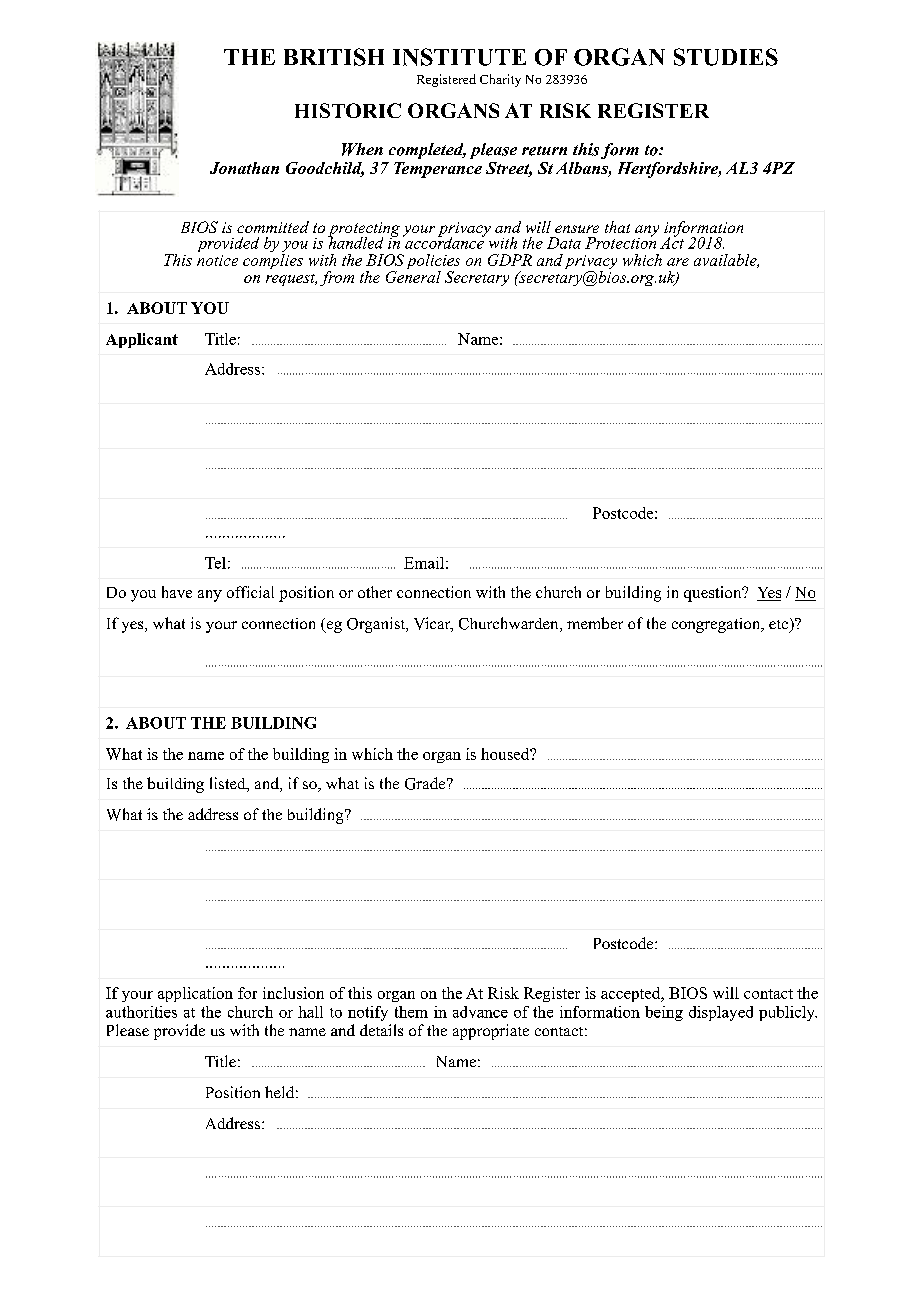 This screenshot has height=1308, width=924. I want to click on displayed, so click(721, 1013).
